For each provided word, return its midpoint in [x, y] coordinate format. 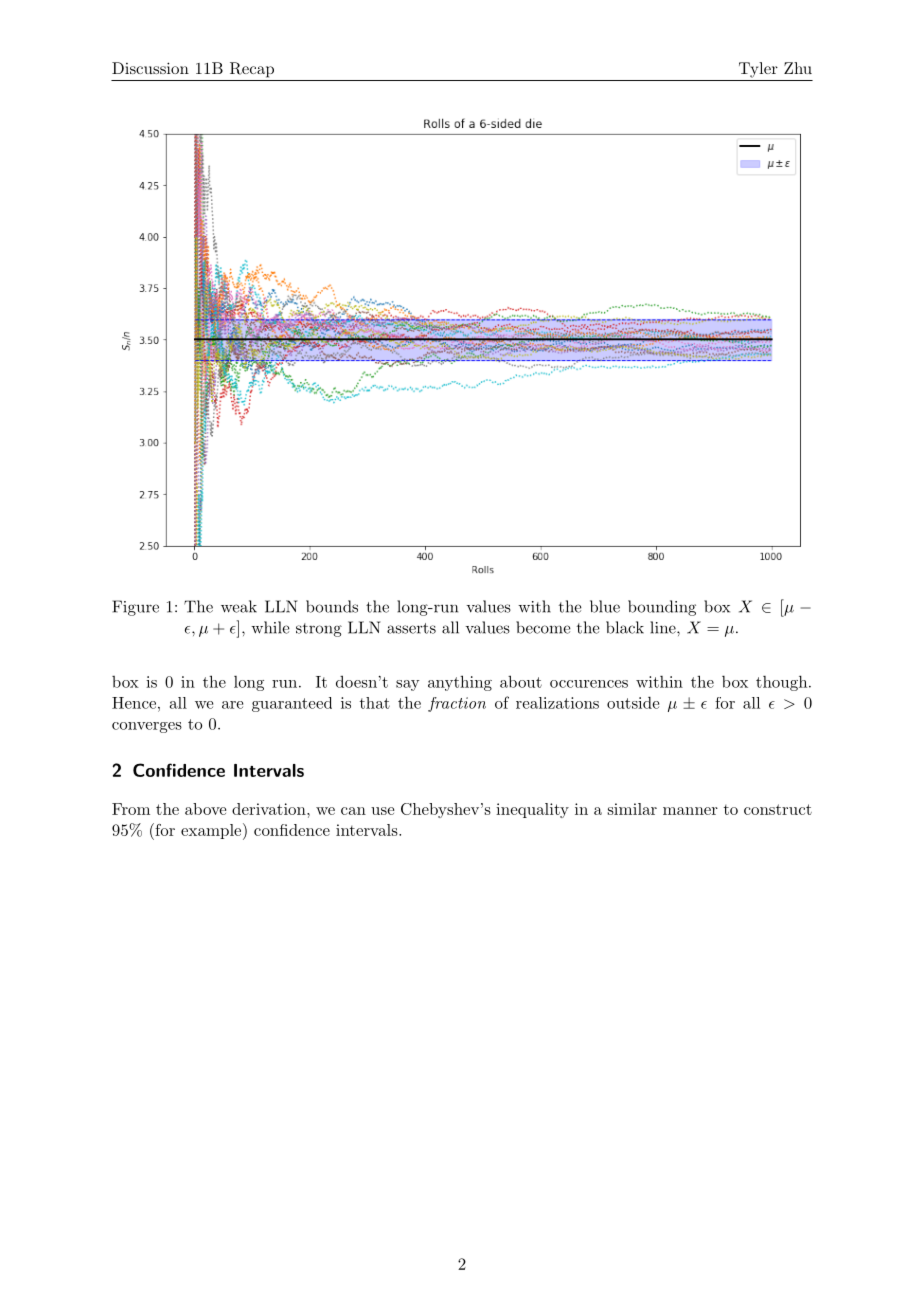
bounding [662, 608]
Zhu [798, 68]
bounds [332, 606]
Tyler [758, 70]
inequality [532, 810]
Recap [252, 70]
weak [239, 606]
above [206, 809]
